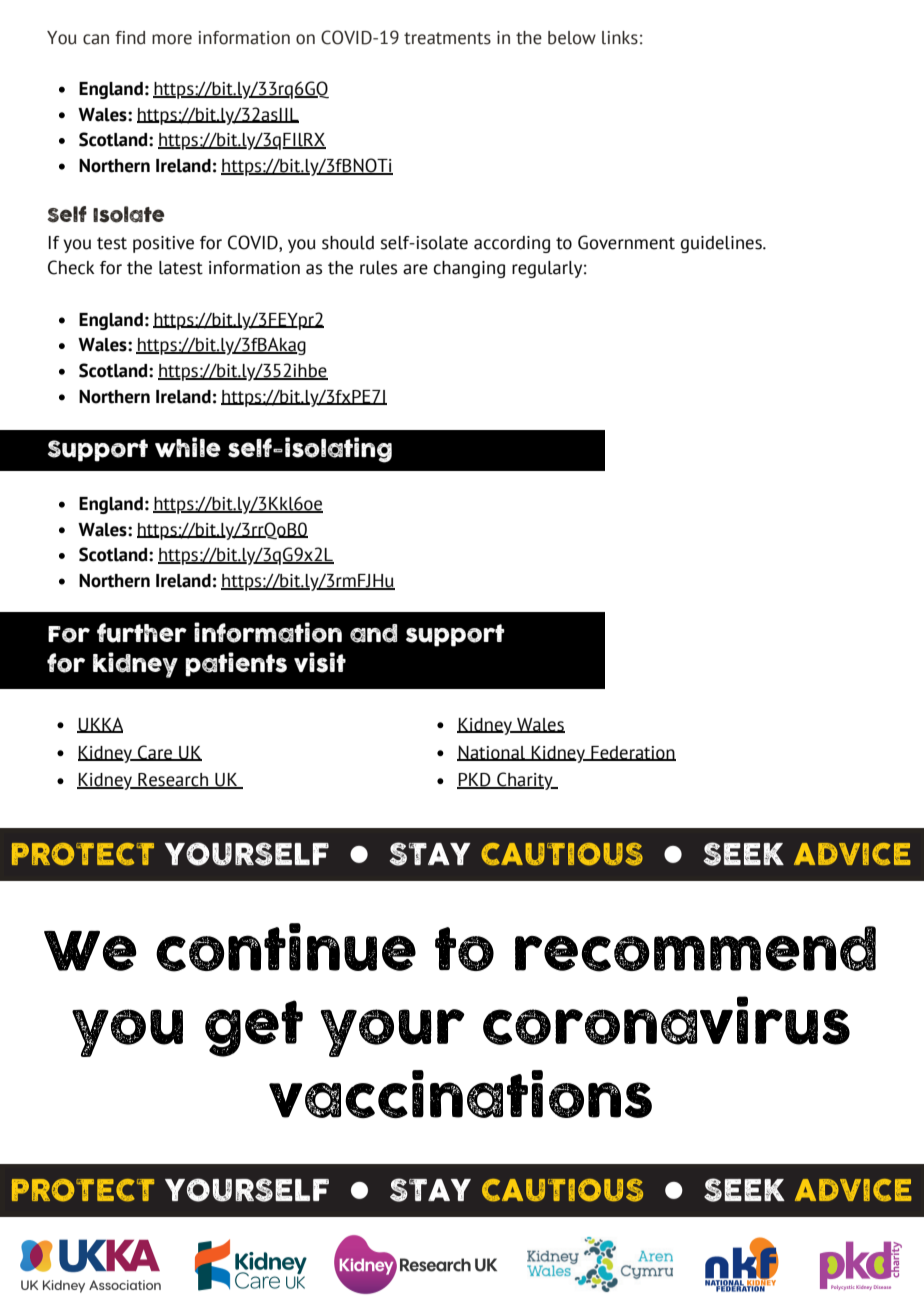  I want to click on treatments, so click(447, 38).
